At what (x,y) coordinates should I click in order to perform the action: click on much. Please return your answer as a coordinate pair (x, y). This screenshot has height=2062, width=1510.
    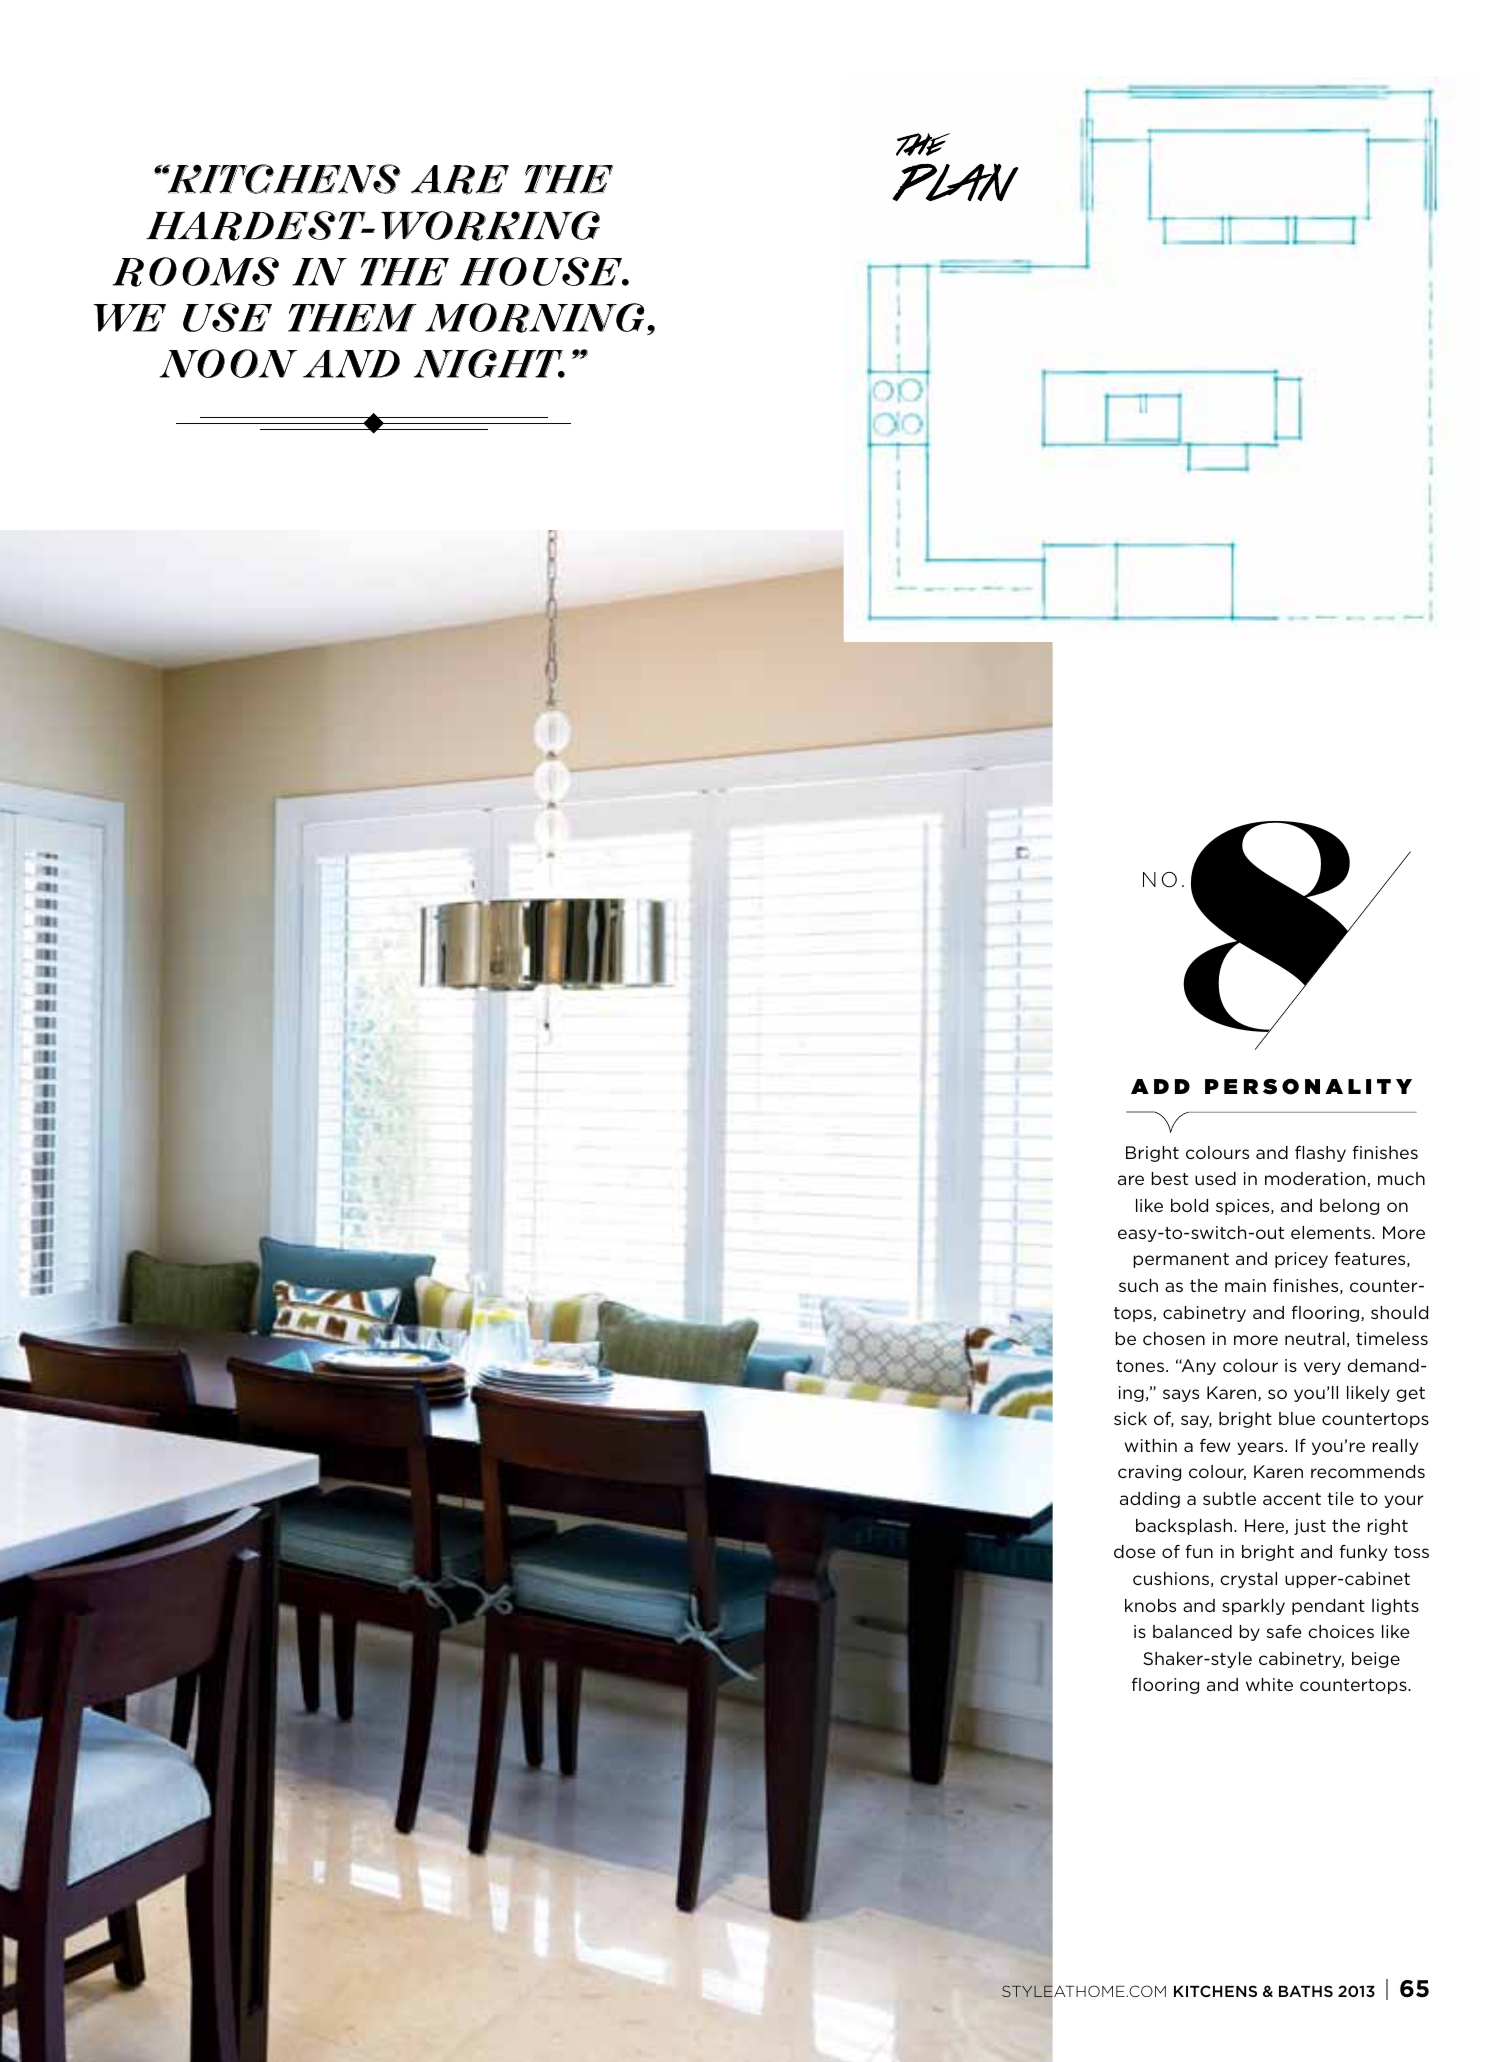
    Looking at the image, I should click on (1401, 1178).
